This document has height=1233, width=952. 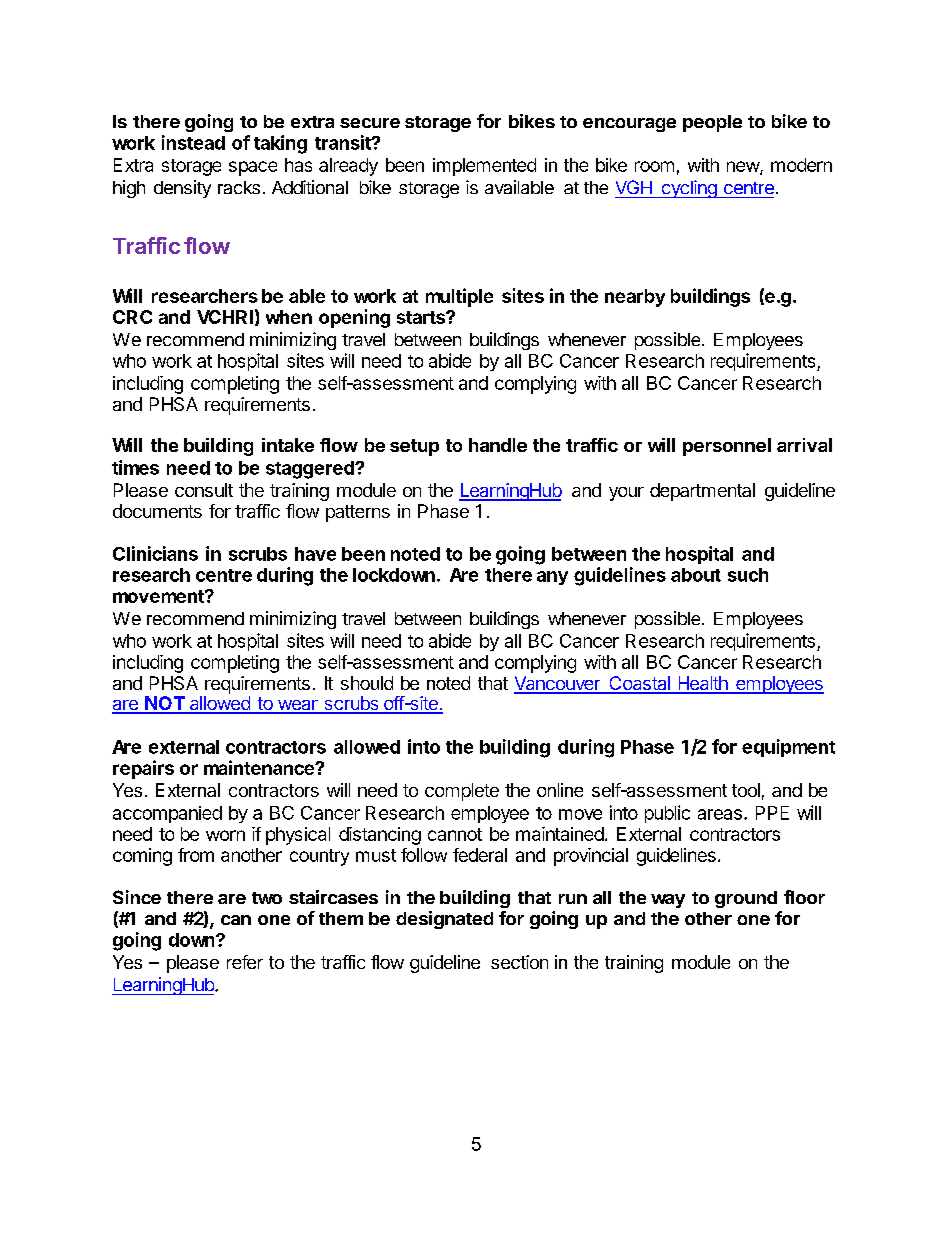 What do you see at coordinates (462, 792) in the document?
I see `complete` at bounding box center [462, 792].
